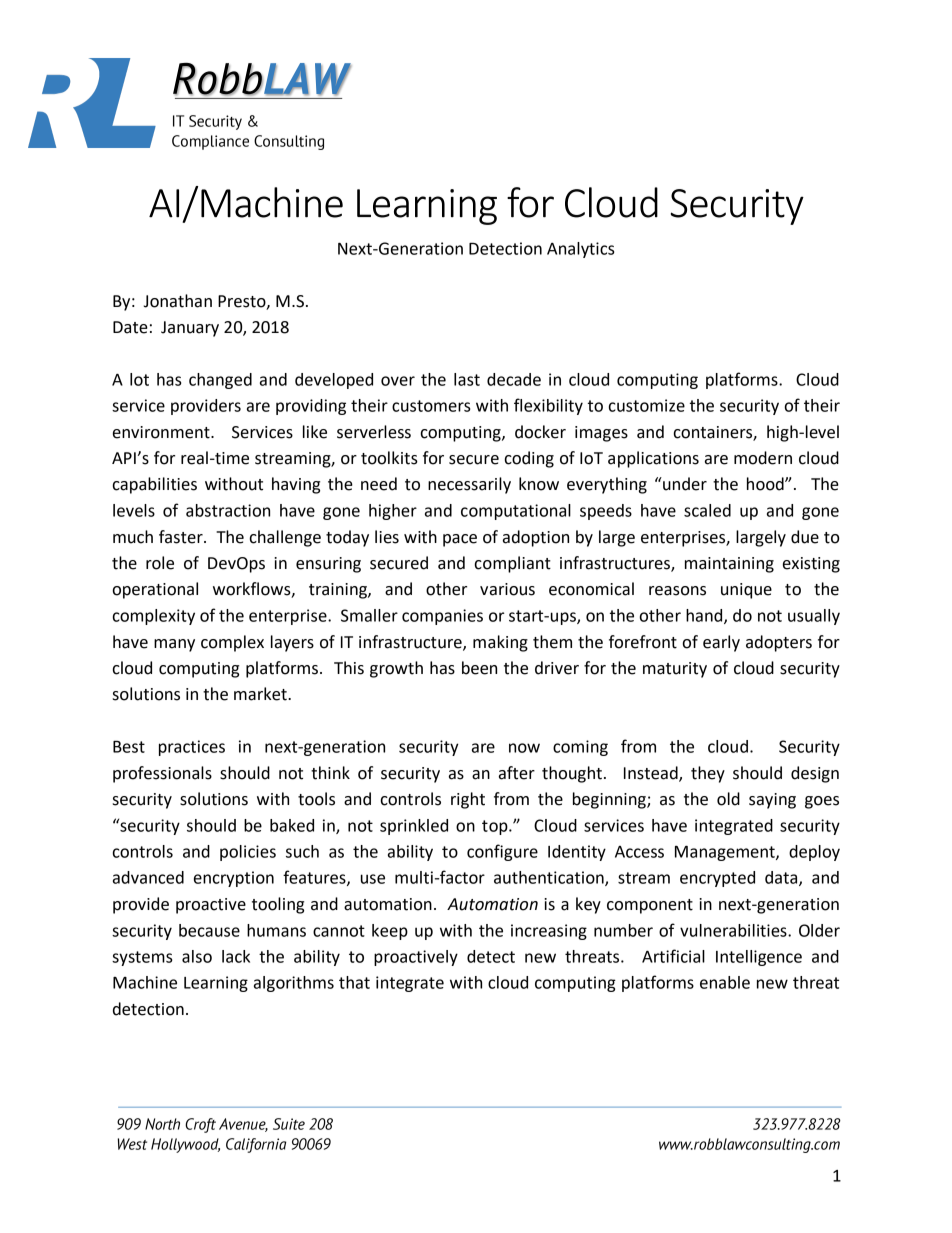 This screenshot has height=1233, width=952. What do you see at coordinates (210, 142) in the screenshot?
I see `Compliance` at bounding box center [210, 142].
